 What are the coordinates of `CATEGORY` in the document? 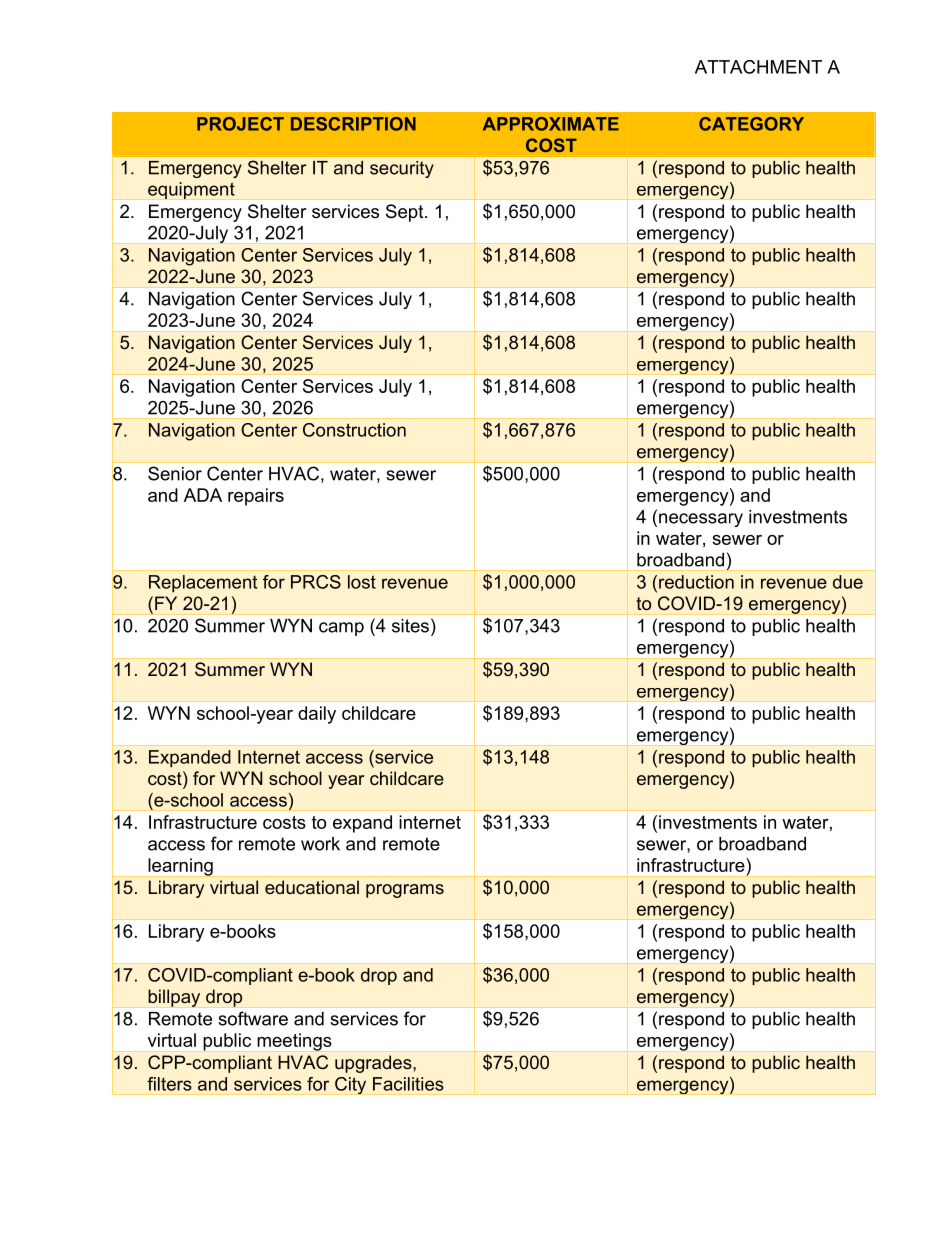 It's located at (751, 124).
